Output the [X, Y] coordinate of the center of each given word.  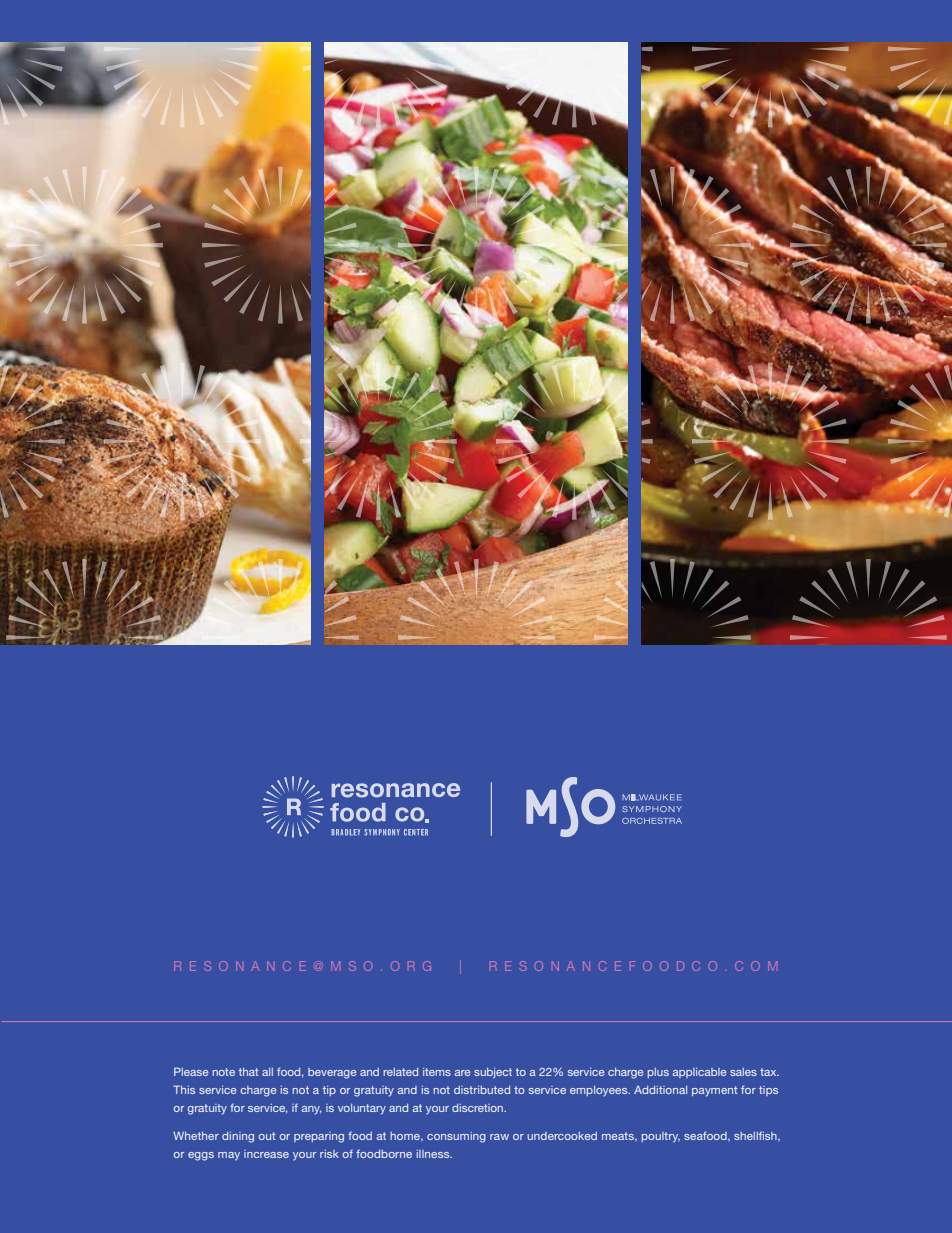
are [463, 1073]
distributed [482, 1090]
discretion [479, 1108]
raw [499, 1137]
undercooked [562, 1136]
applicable [700, 1073]
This [184, 1089]
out [267, 1136]
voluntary [362, 1109]
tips [768, 1091]
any [312, 1110]
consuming [456, 1137]
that [249, 1072]
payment [715, 1091]
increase [266, 1154]
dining [238, 1137]
